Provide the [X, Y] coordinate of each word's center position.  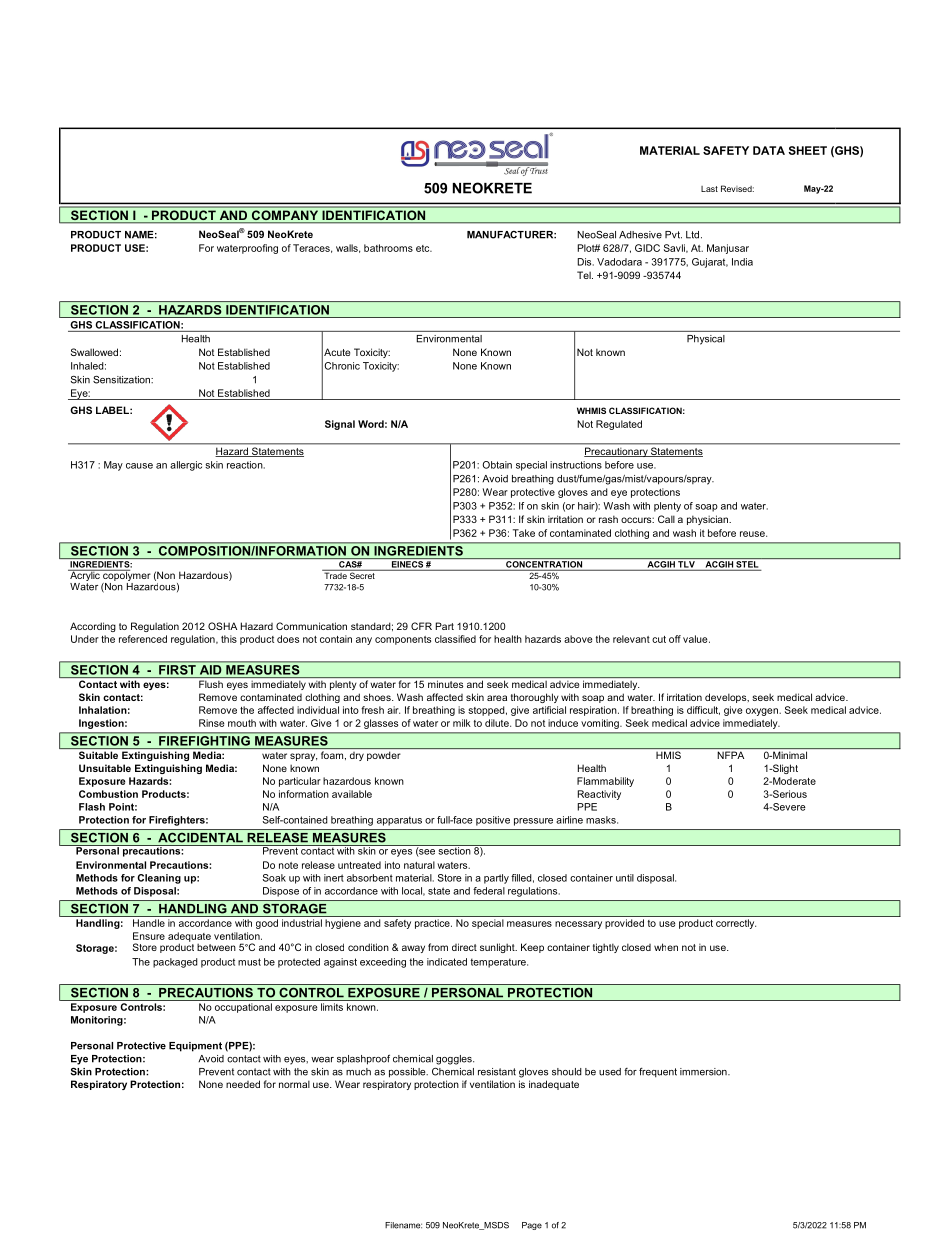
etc [424, 248]
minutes [445, 684]
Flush [211, 684]
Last [709, 189]
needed [243, 1084]
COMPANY [285, 216]
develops [727, 698]
